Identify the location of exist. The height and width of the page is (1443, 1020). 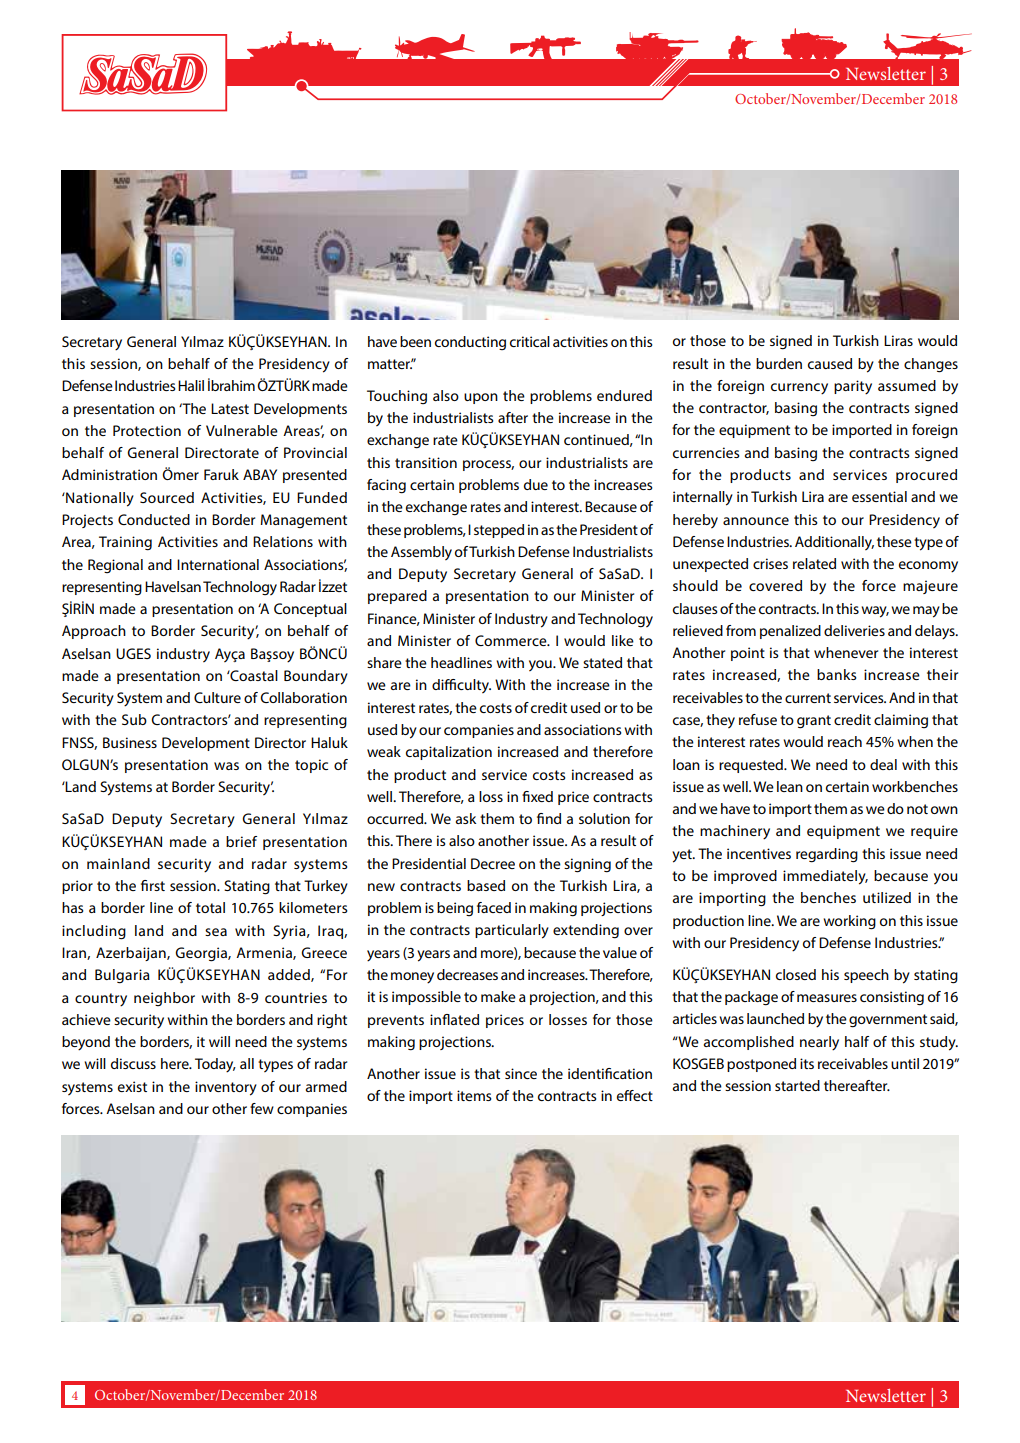
(132, 1086).
